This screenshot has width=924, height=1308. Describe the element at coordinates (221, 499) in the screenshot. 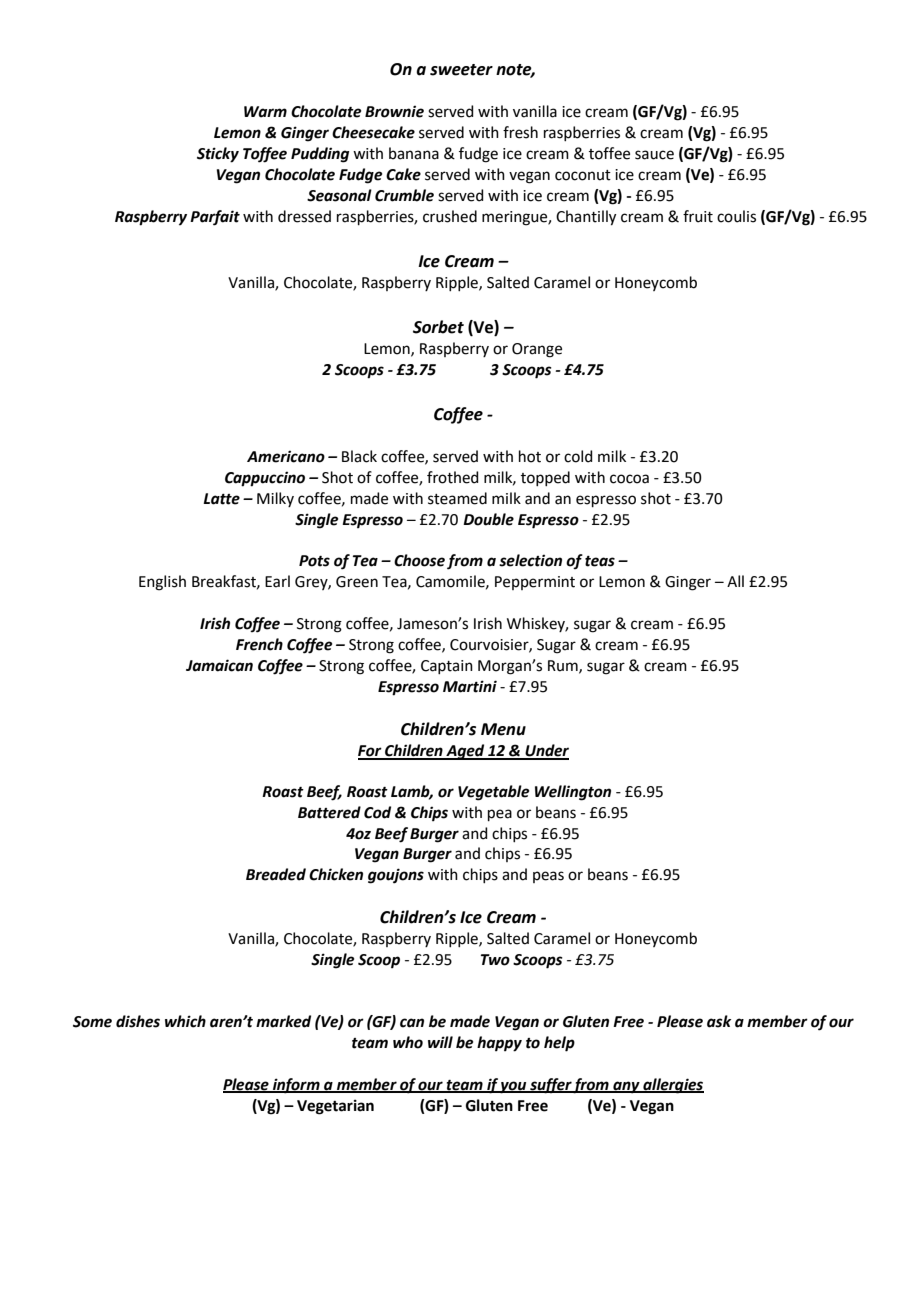

I see `Latte` at that location.
